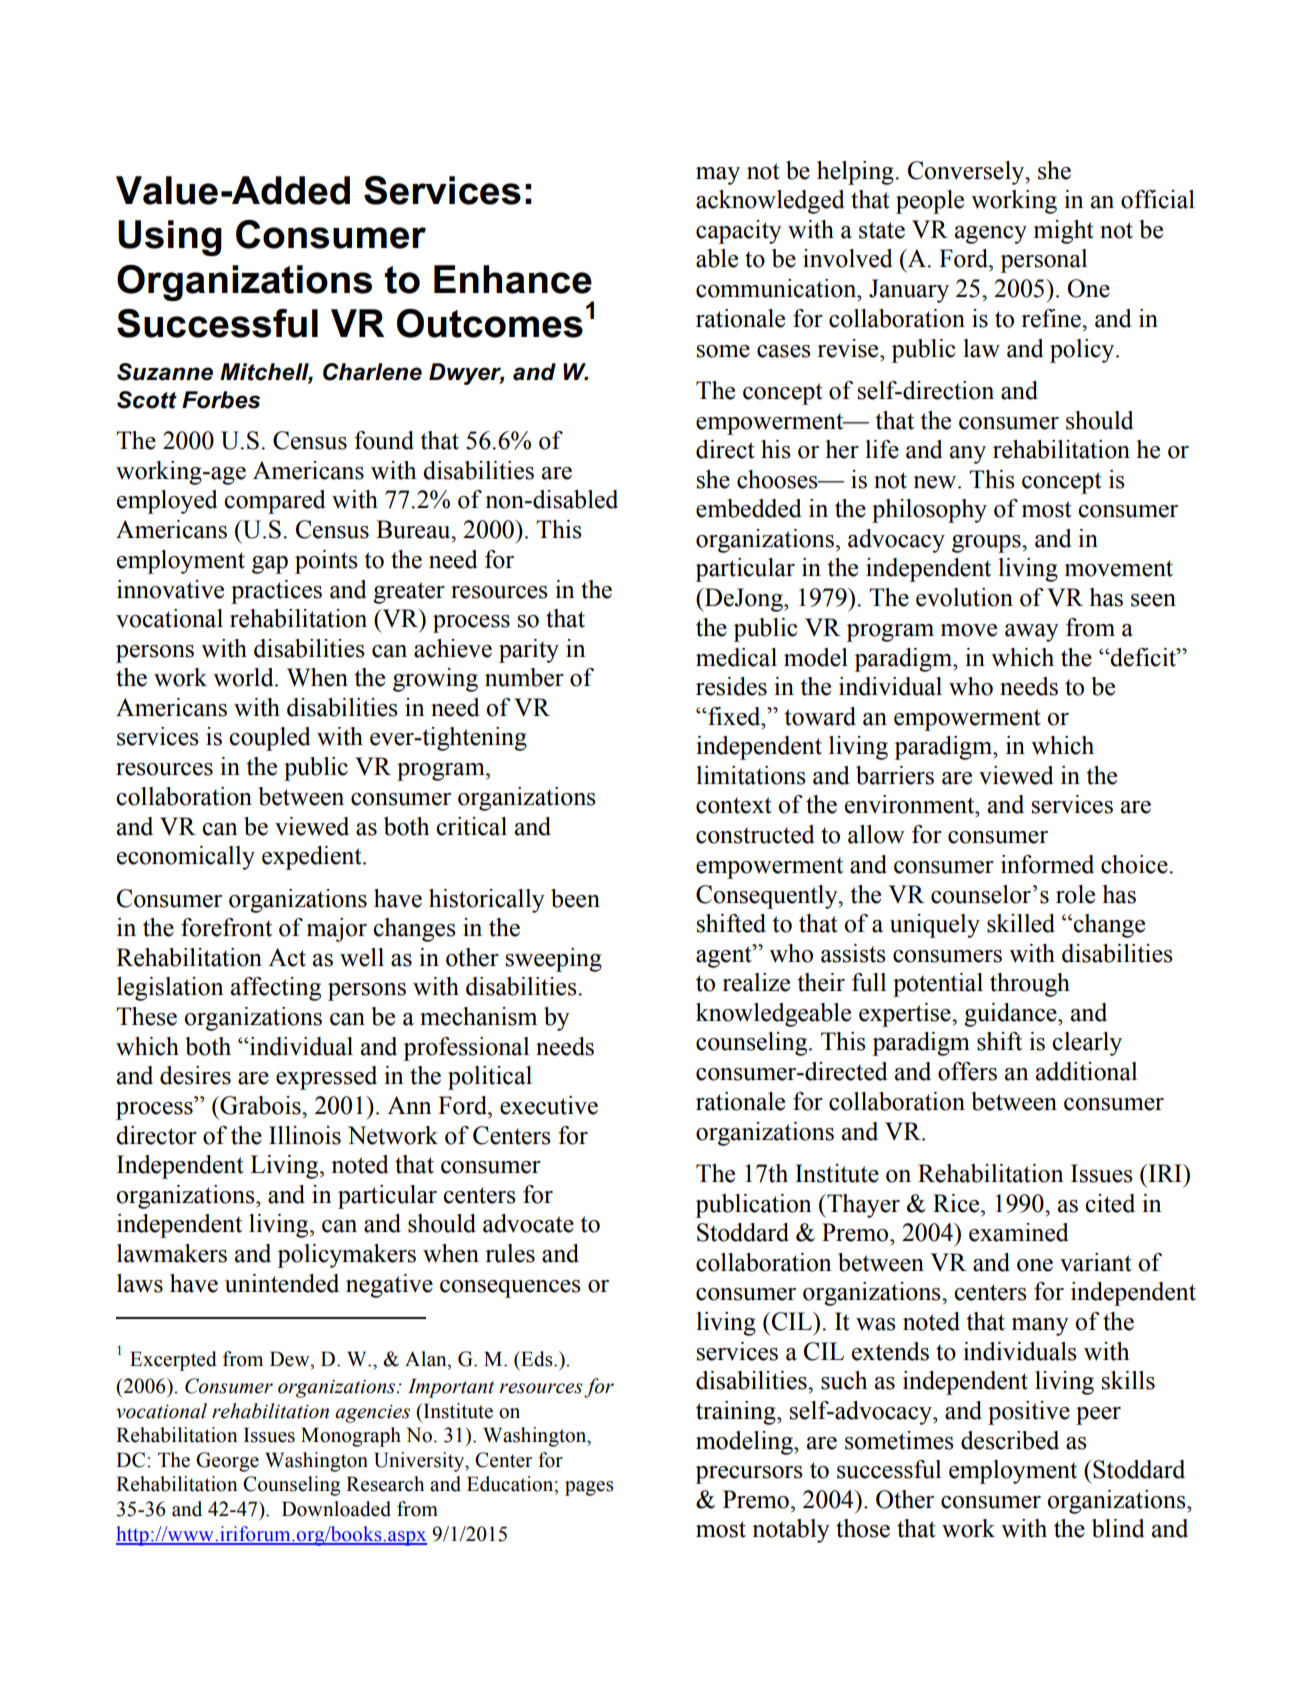  Describe the element at coordinates (575, 898) in the screenshot. I see `been` at that location.
